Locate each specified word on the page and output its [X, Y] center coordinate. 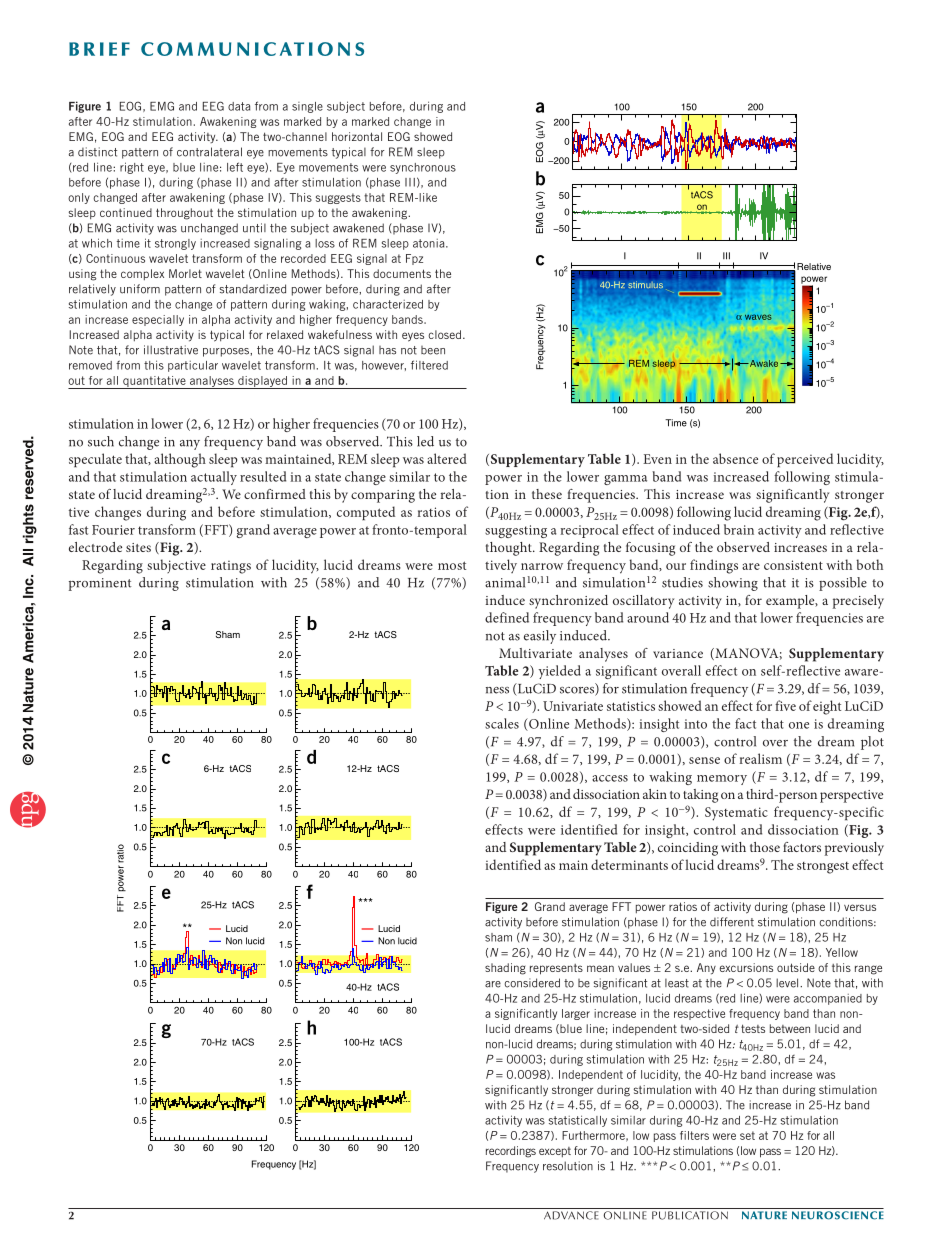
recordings [511, 1152]
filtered [429, 365]
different [732, 922]
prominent [100, 584]
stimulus [645, 285]
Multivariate [535, 653]
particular [193, 366]
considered [532, 983]
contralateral [209, 152]
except [555, 1152]
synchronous [423, 168]
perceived [805, 460]
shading [505, 969]
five [785, 705]
